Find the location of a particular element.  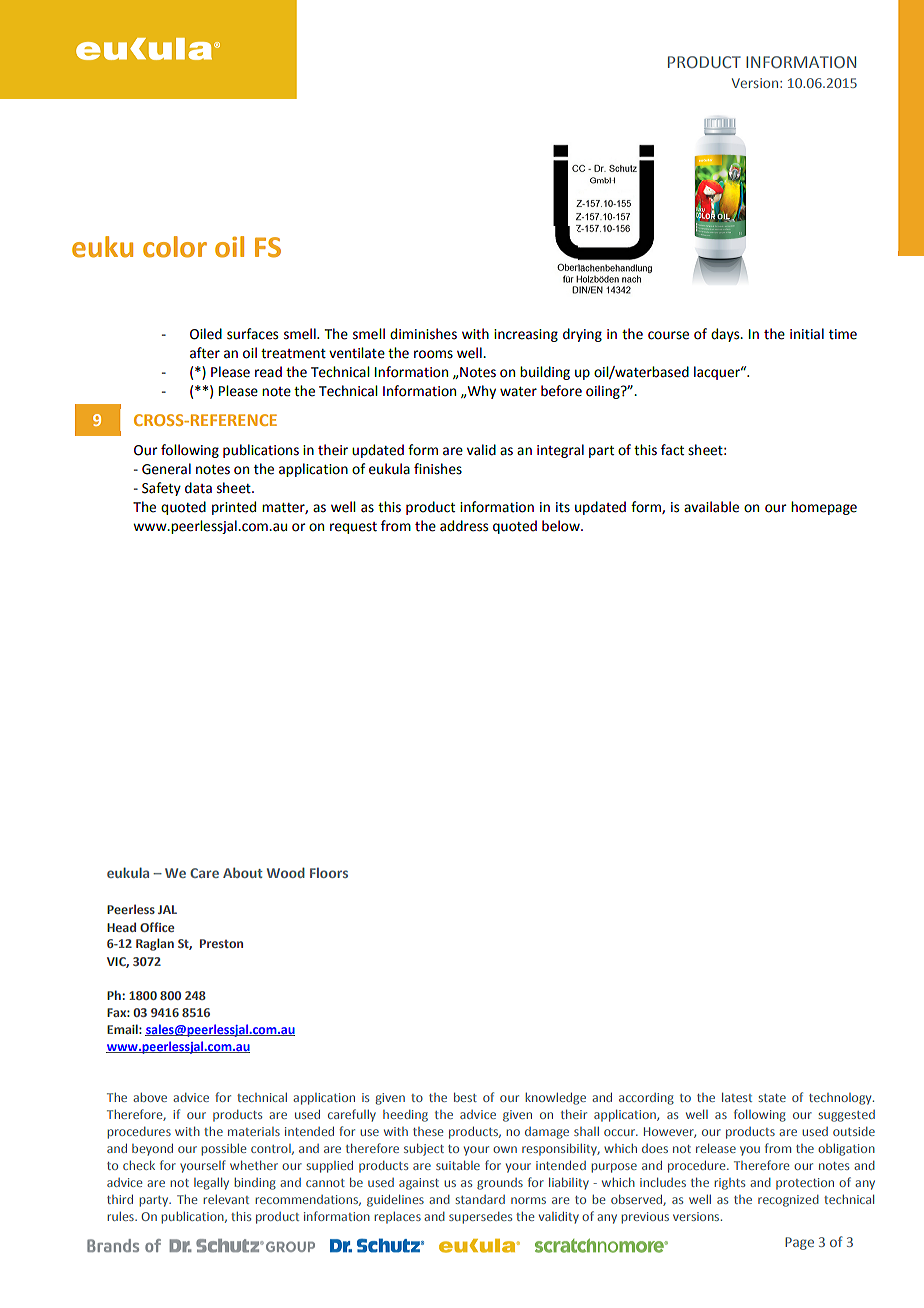

legally is located at coordinates (211, 1184).
